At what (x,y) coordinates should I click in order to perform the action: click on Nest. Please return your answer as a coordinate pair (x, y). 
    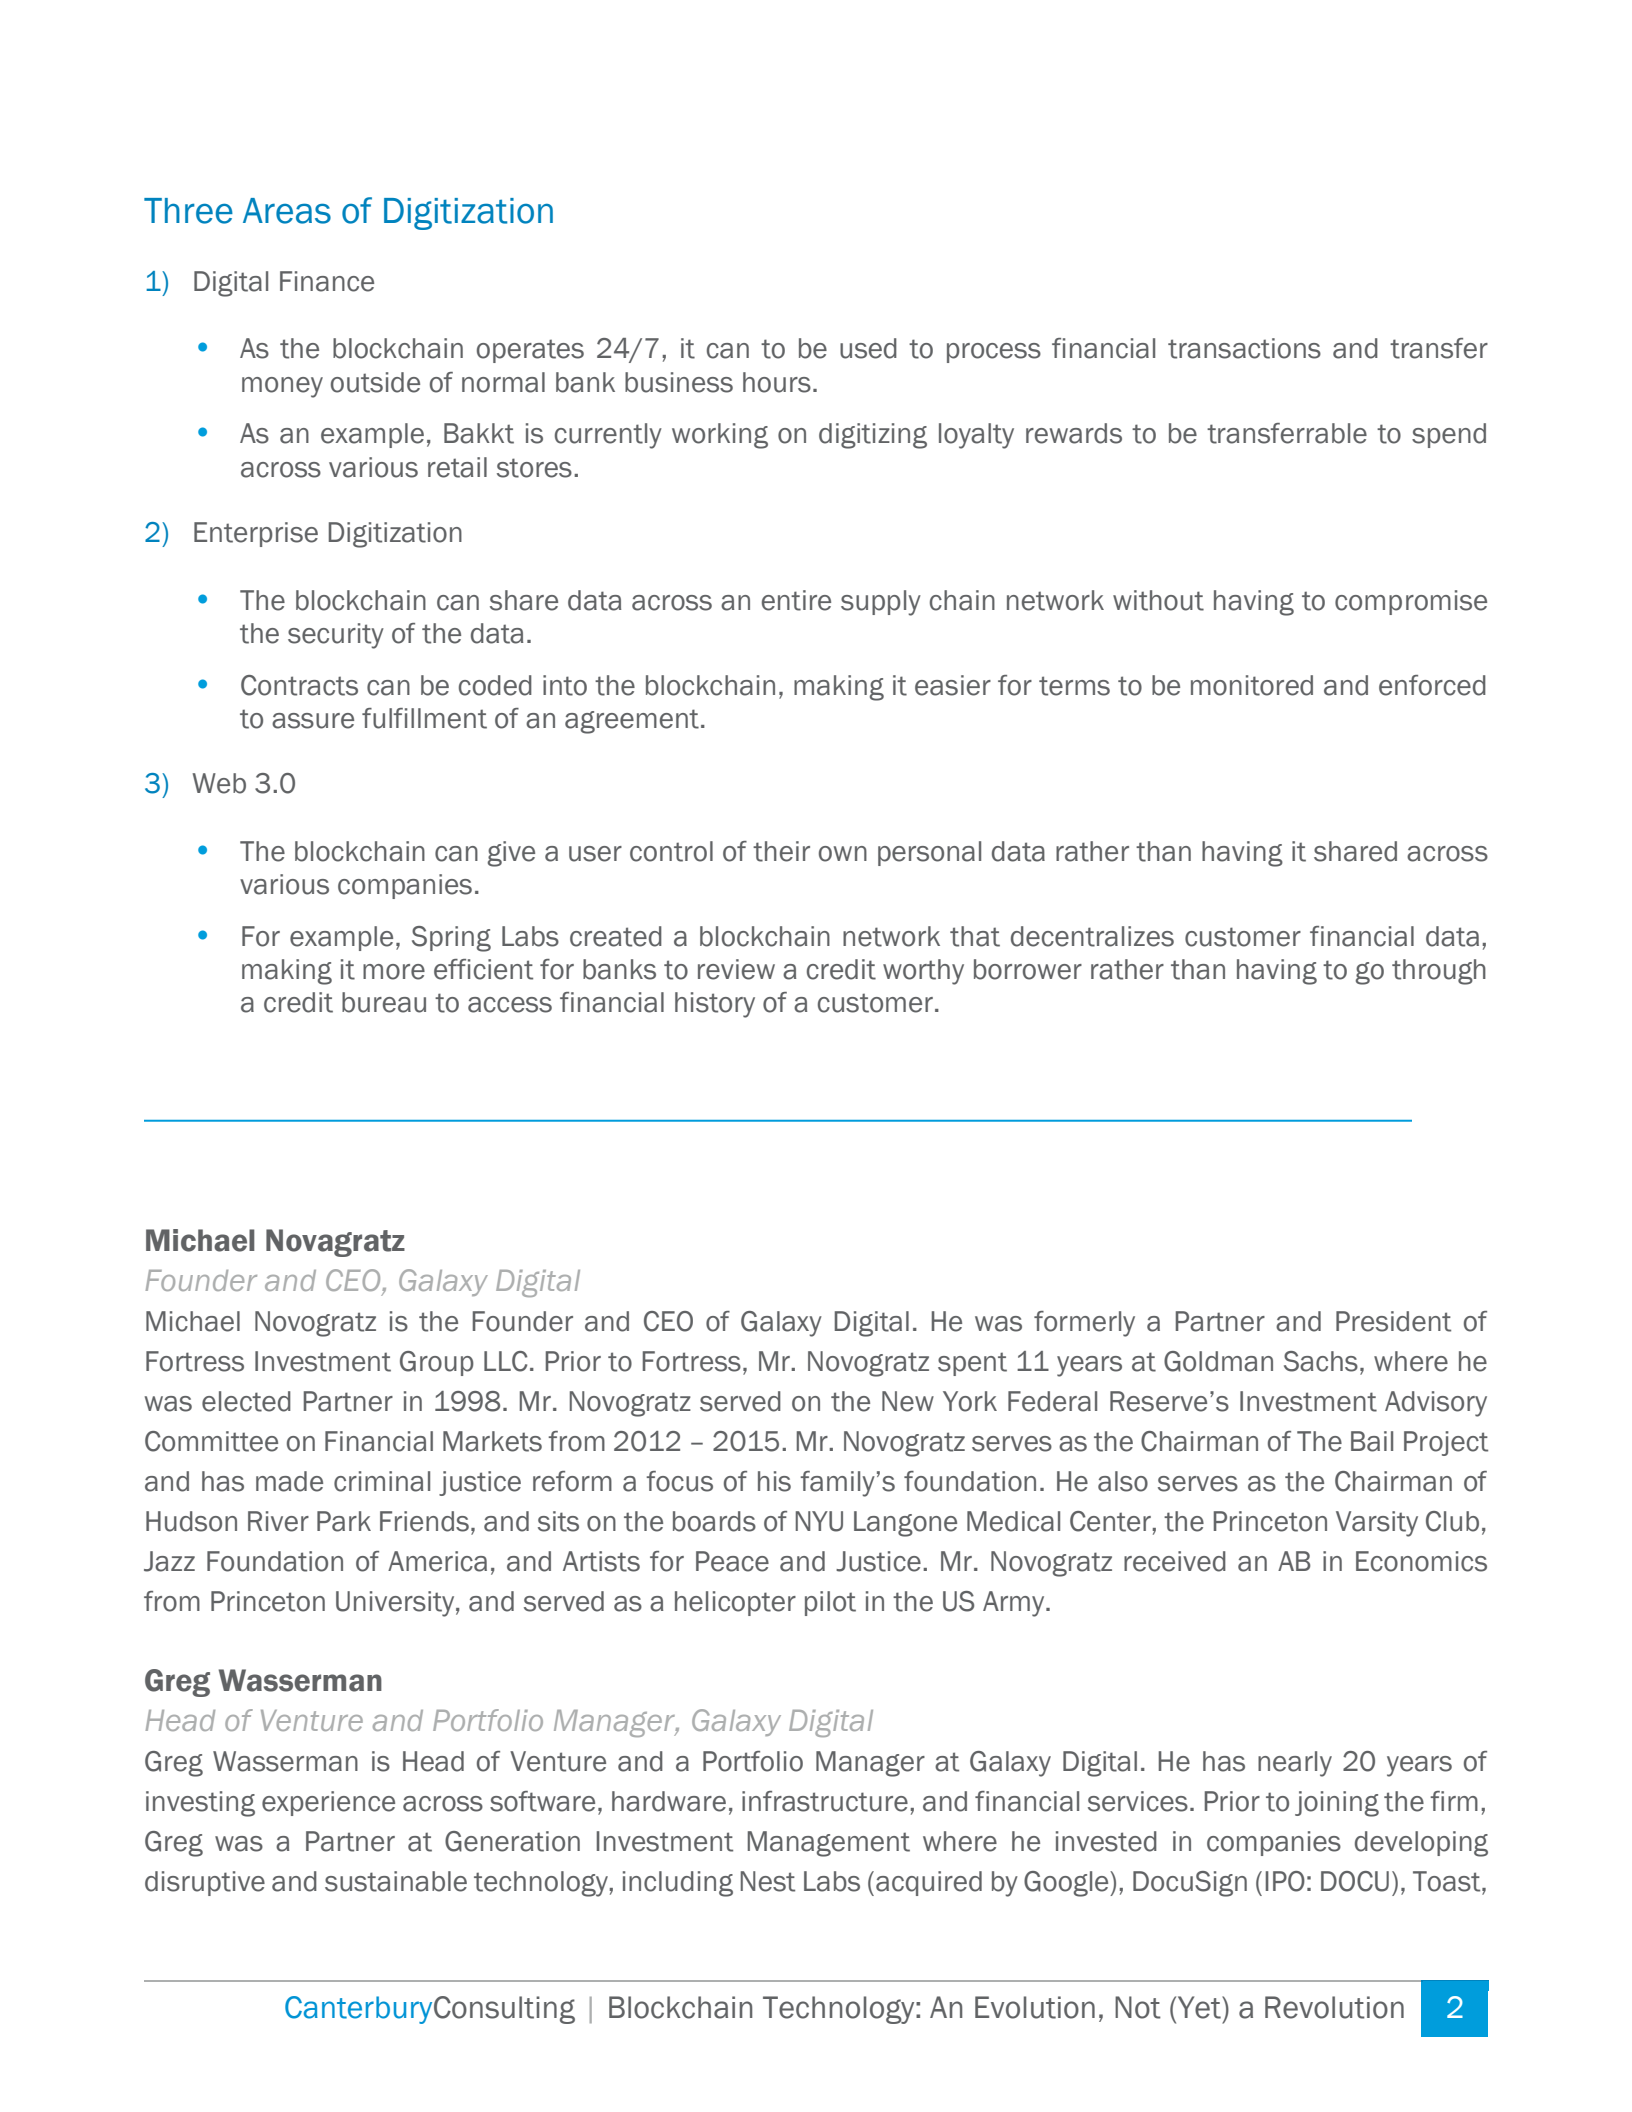
    Looking at the image, I should click on (768, 1881).
